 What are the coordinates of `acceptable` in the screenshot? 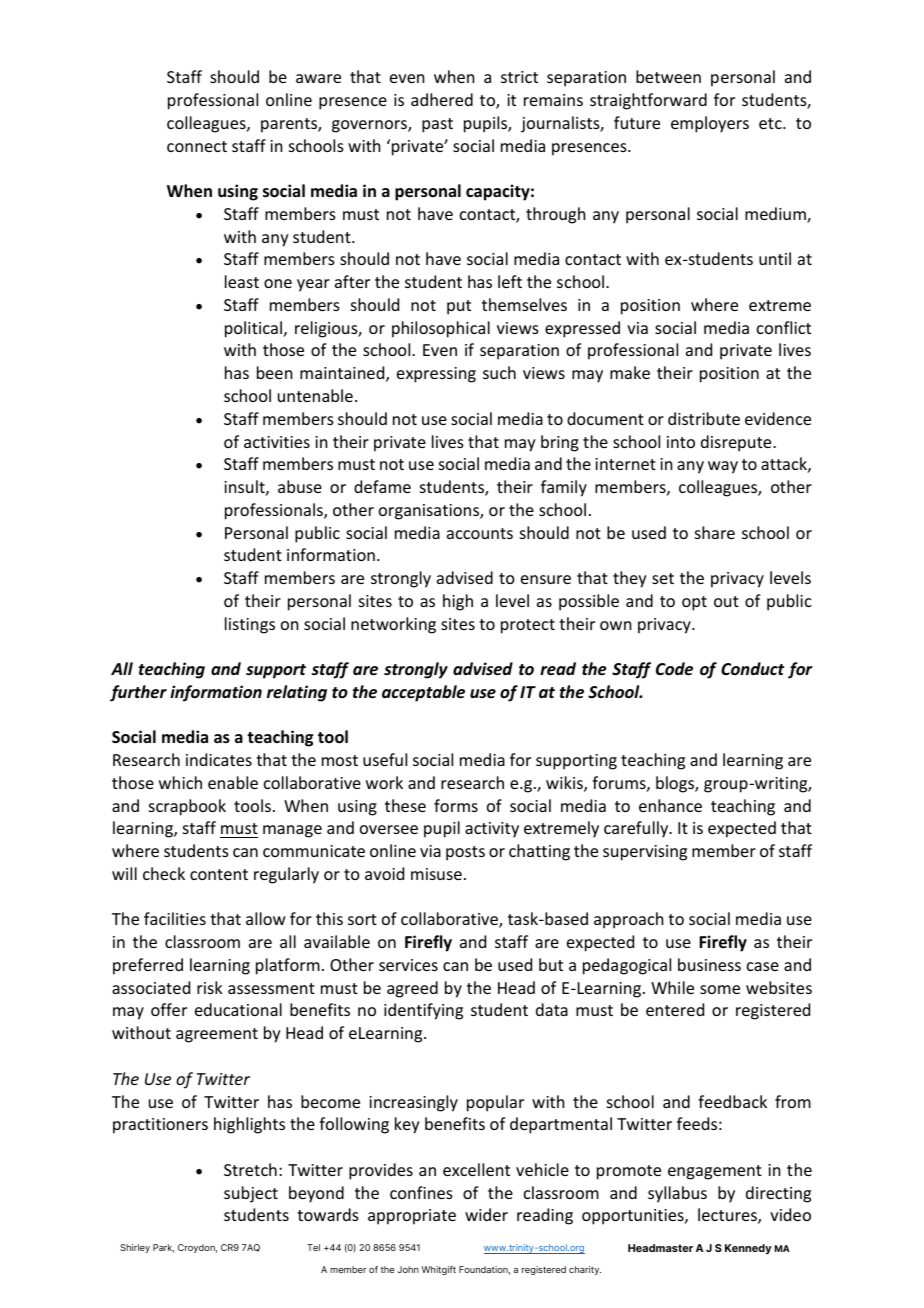 It's located at (423, 693).
